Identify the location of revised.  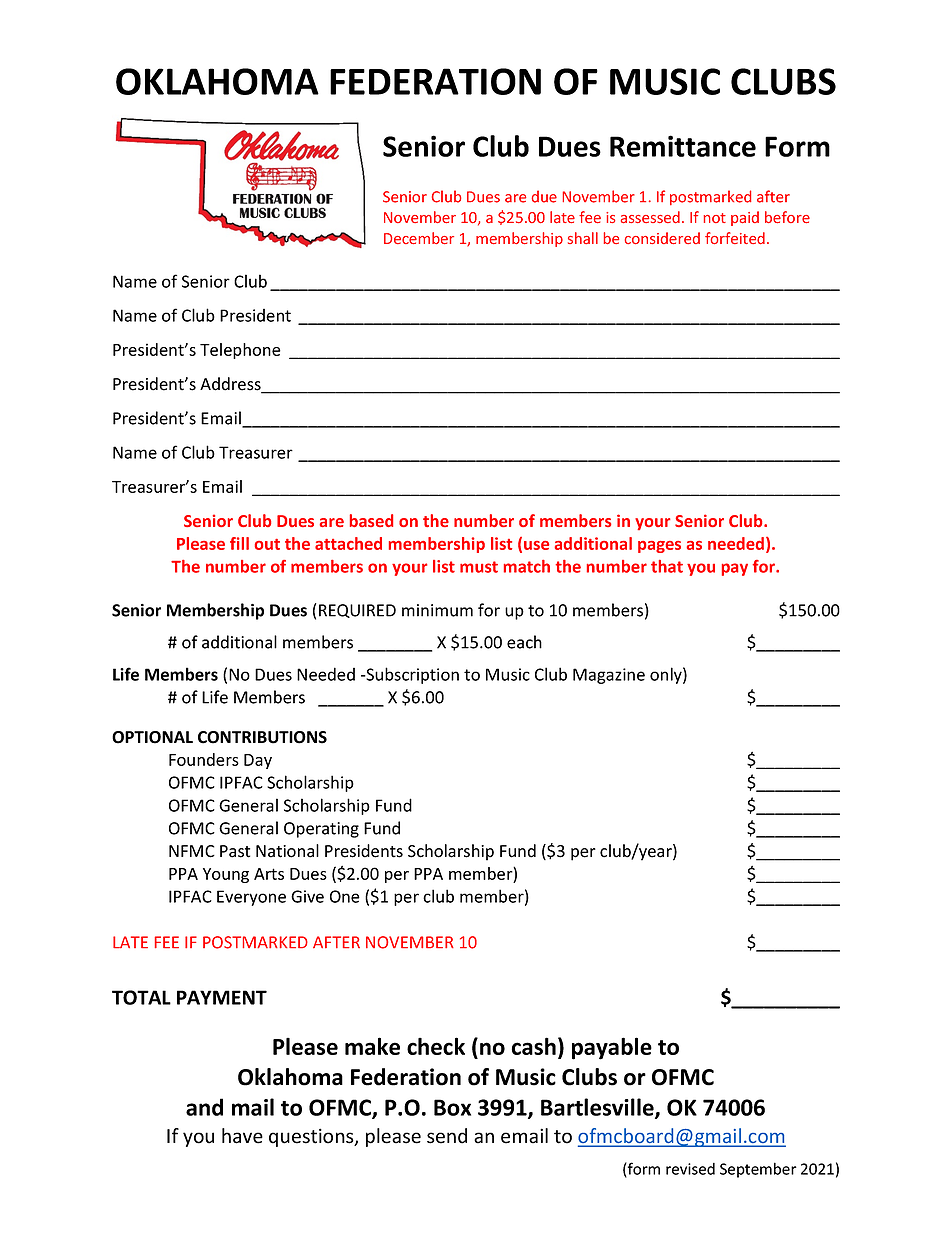
(690, 1169).
